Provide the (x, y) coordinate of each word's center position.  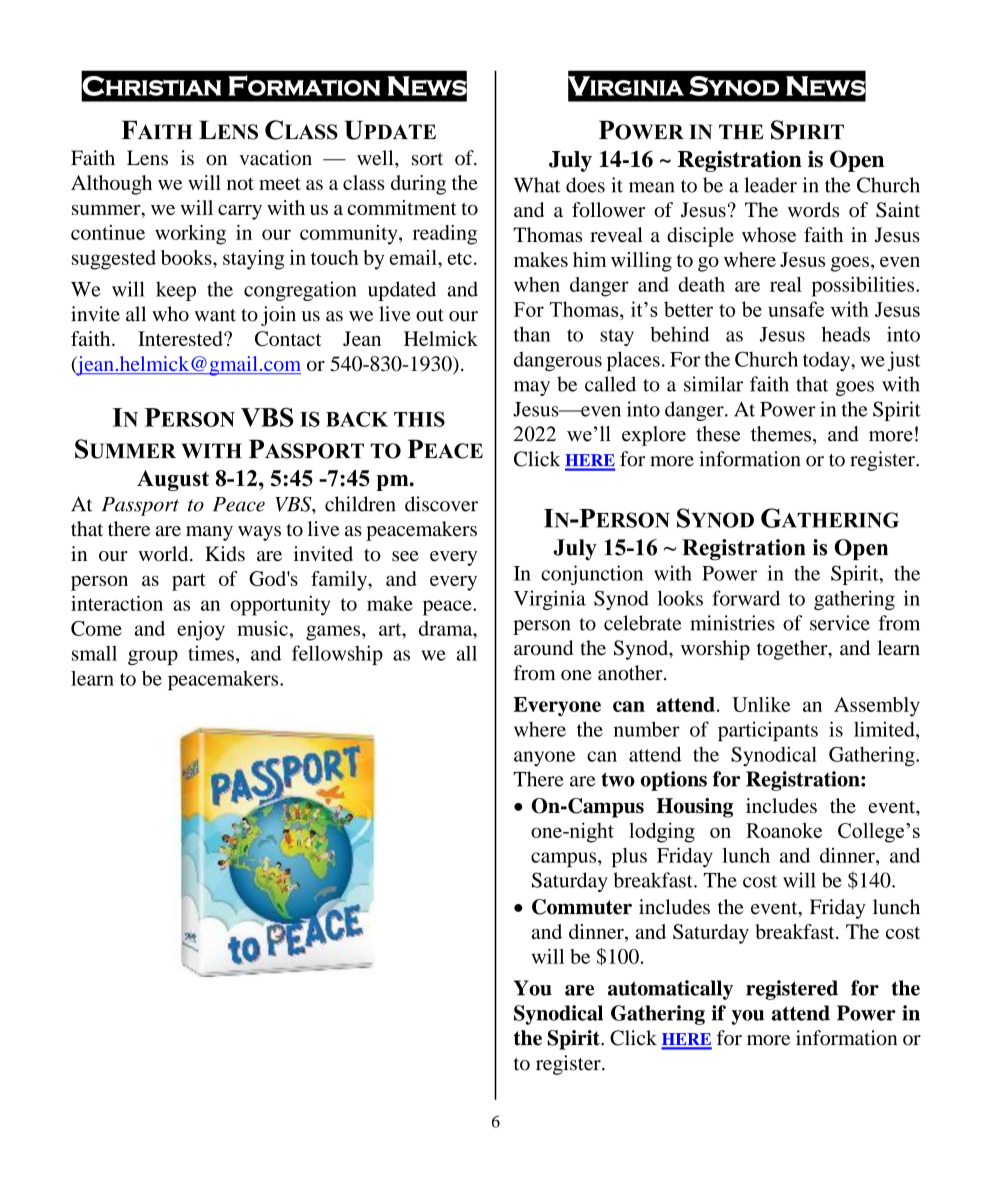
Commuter (582, 907)
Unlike (761, 704)
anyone (545, 758)
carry (240, 212)
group (153, 657)
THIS (419, 419)
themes (781, 434)
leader (770, 185)
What (537, 185)
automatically (670, 990)
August (173, 480)
